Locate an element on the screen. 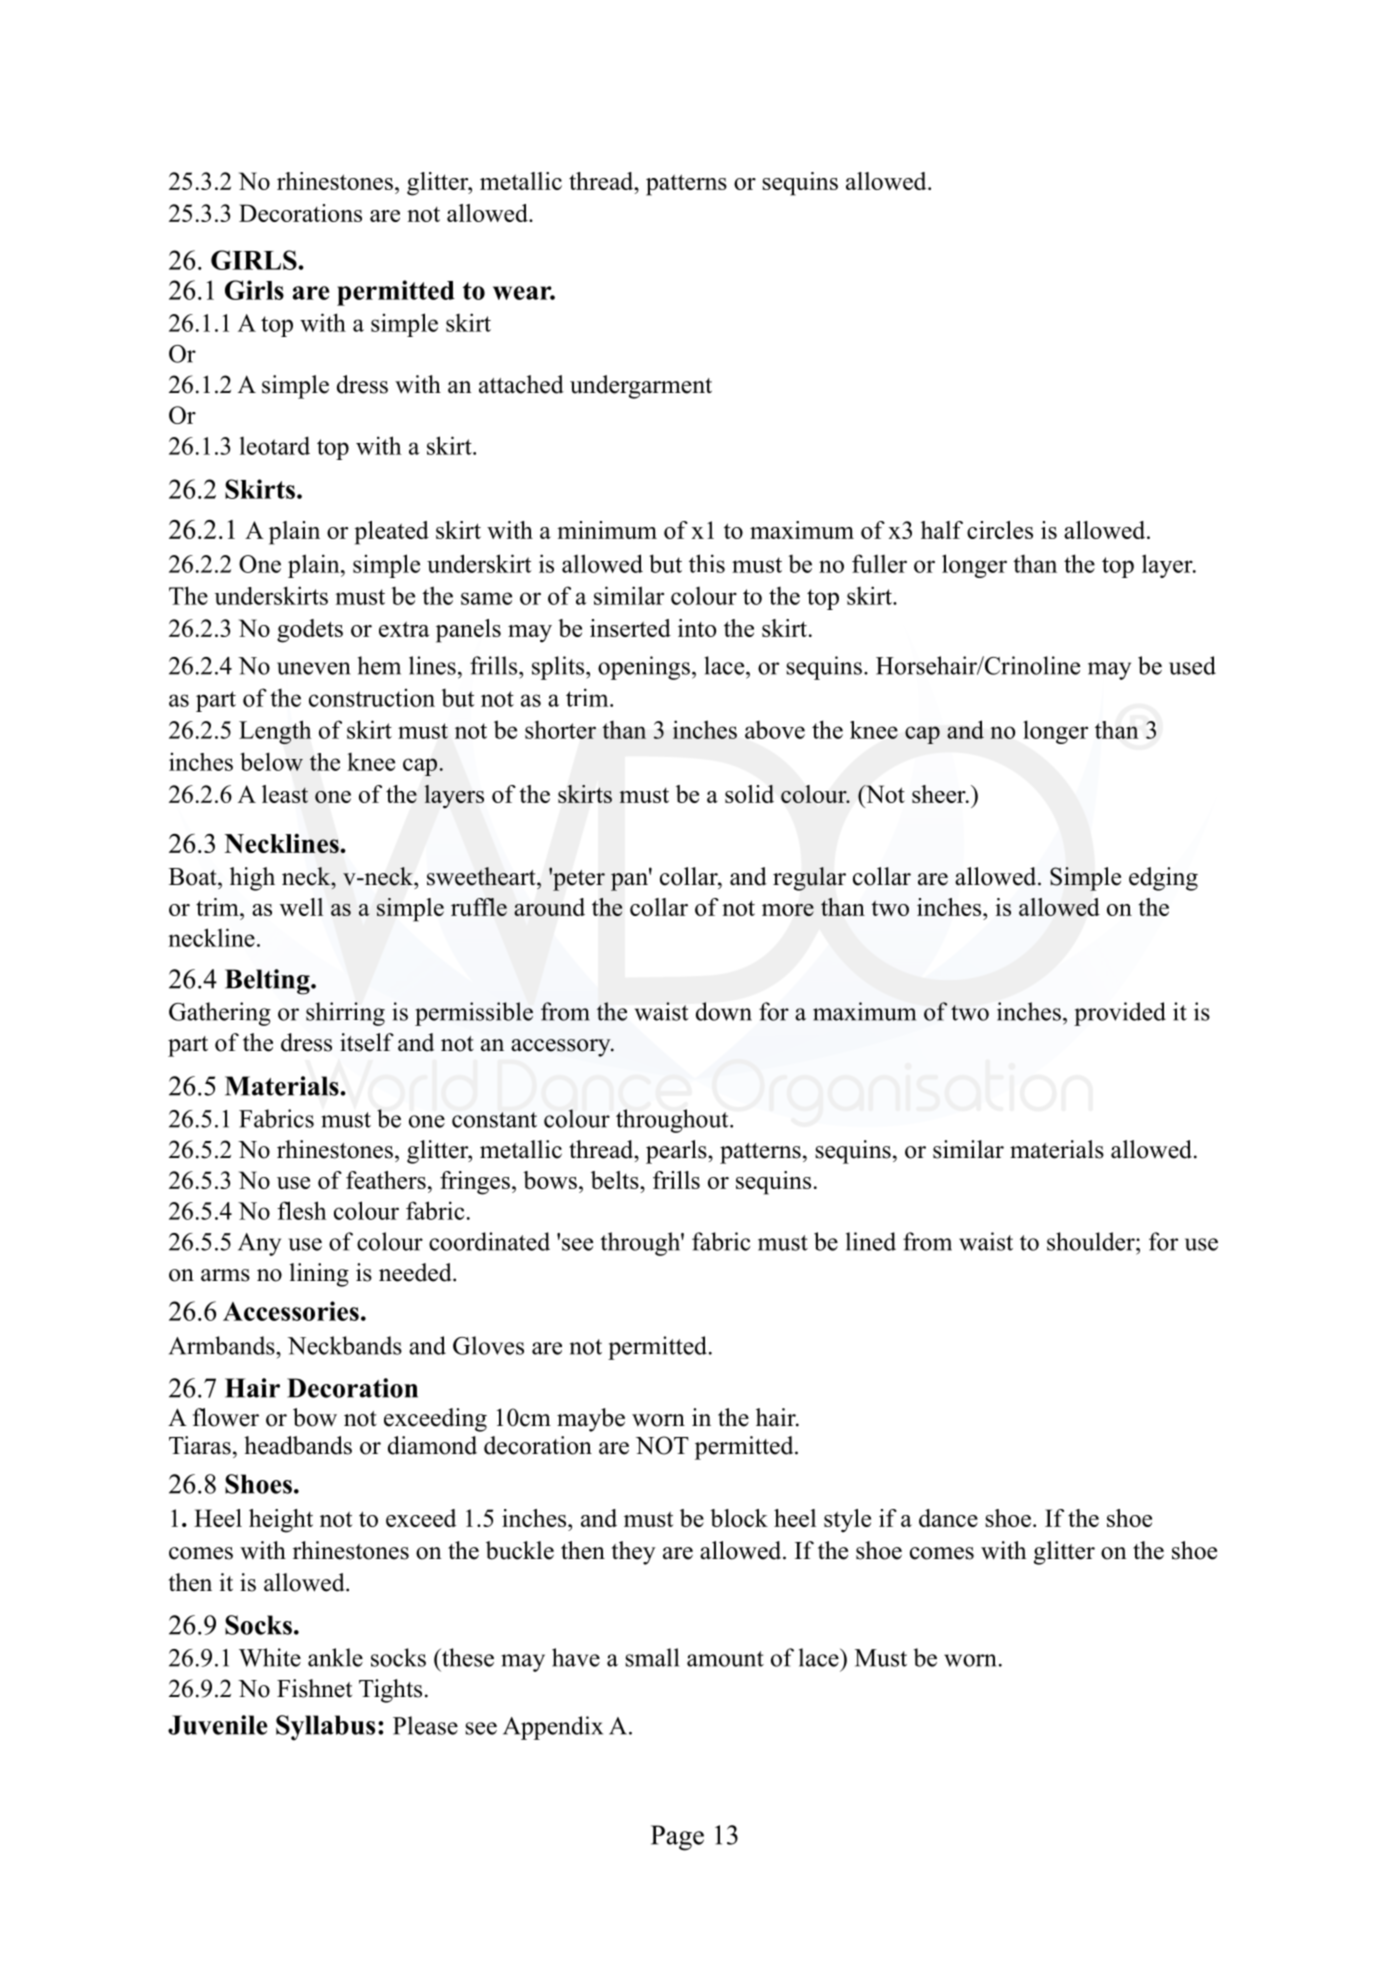 The image size is (1390, 1968). more is located at coordinates (788, 910).
